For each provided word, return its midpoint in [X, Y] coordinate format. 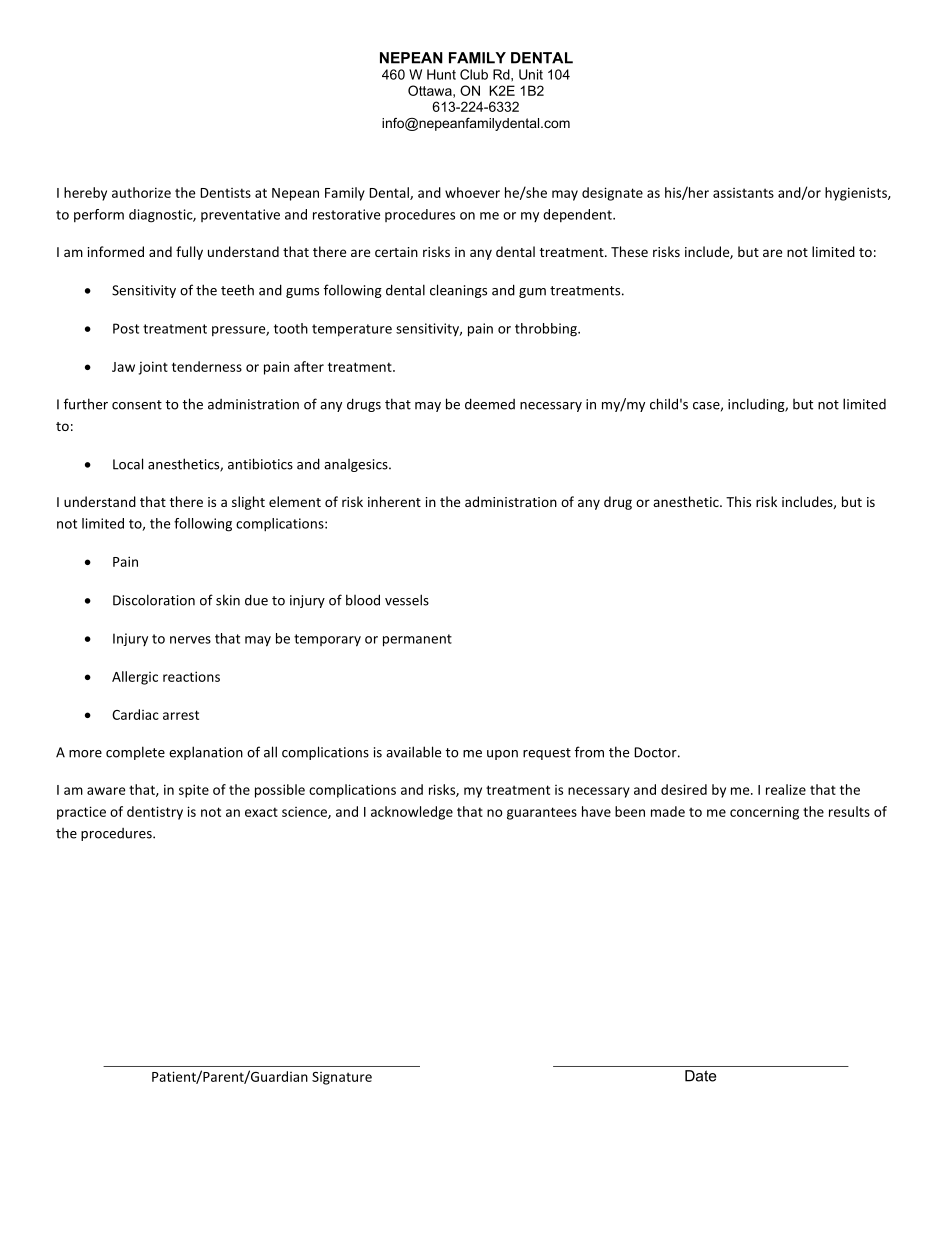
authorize [141, 192]
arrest [181, 715]
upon [502, 755]
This [738, 501]
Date [700, 1076]
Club [474, 74]
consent [137, 405]
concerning [764, 813]
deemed [490, 404]
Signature [342, 1078]
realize [786, 789]
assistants [743, 193]
